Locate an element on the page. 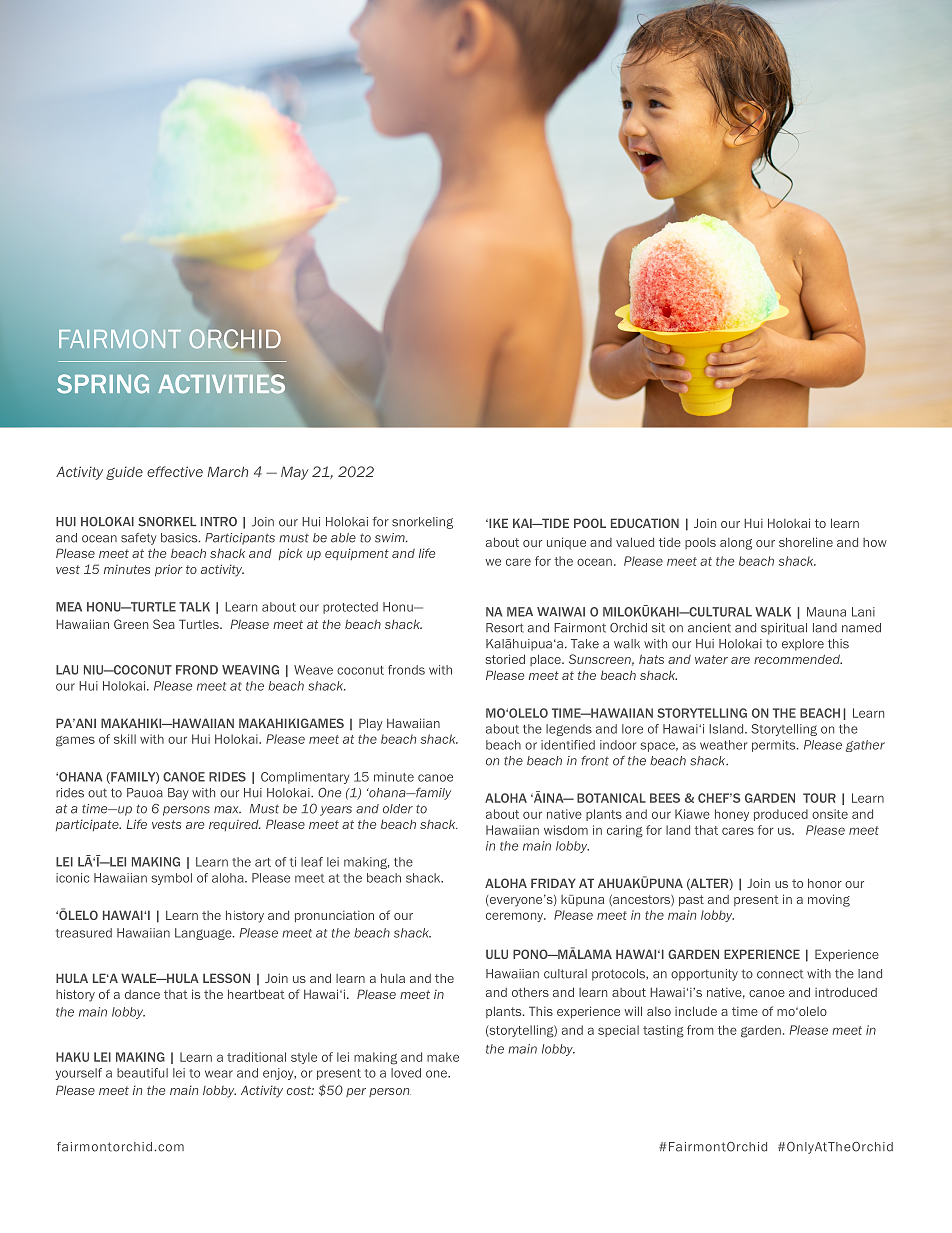 This image has width=952, height=1233. Sea is located at coordinates (164, 624).
